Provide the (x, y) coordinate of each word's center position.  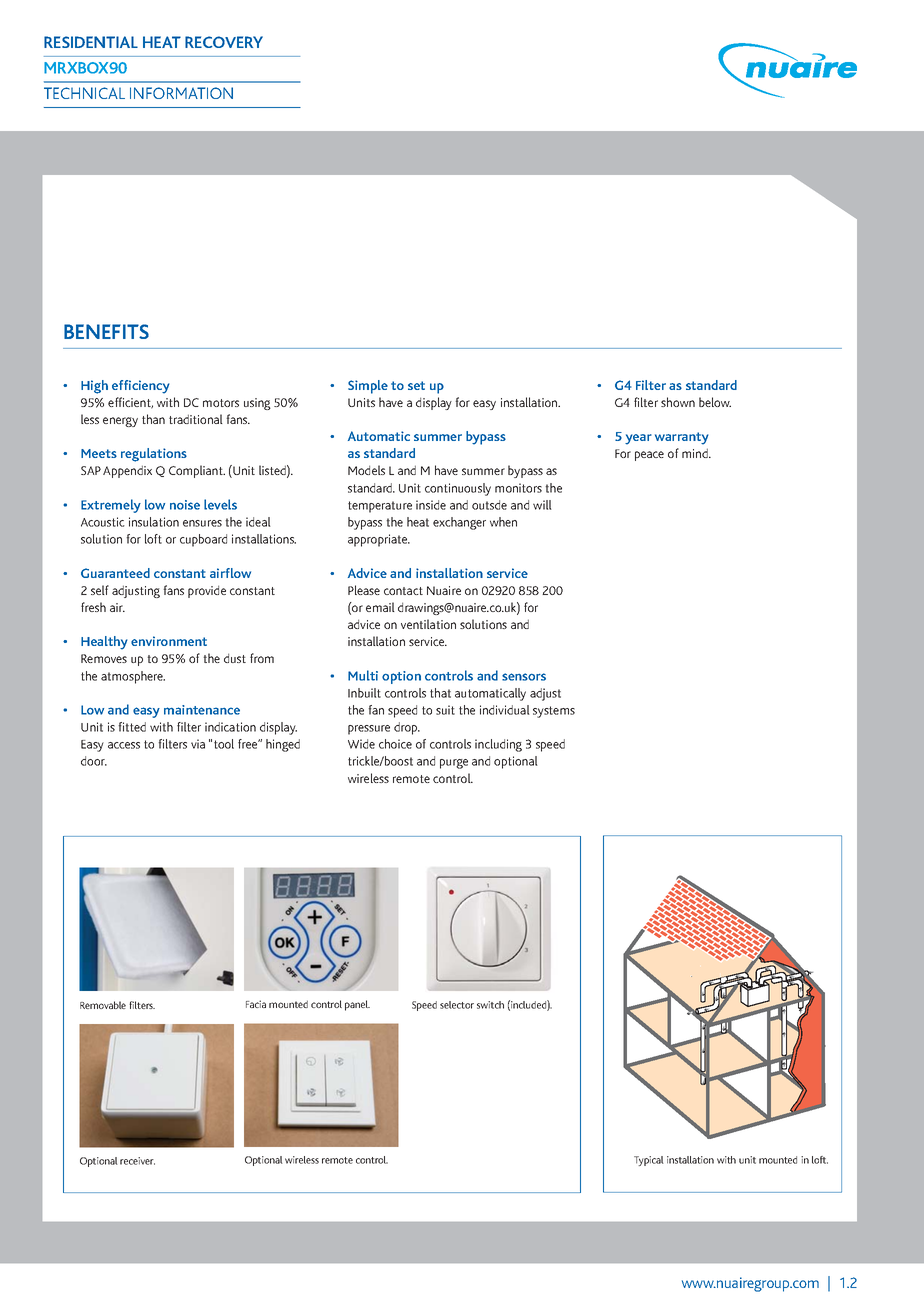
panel (357, 1005)
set (416, 385)
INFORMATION (181, 93)
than (153, 419)
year (638, 439)
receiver (137, 1161)
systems (554, 712)
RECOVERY (224, 42)
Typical (649, 1161)
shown (678, 402)
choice (395, 744)
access (124, 745)
